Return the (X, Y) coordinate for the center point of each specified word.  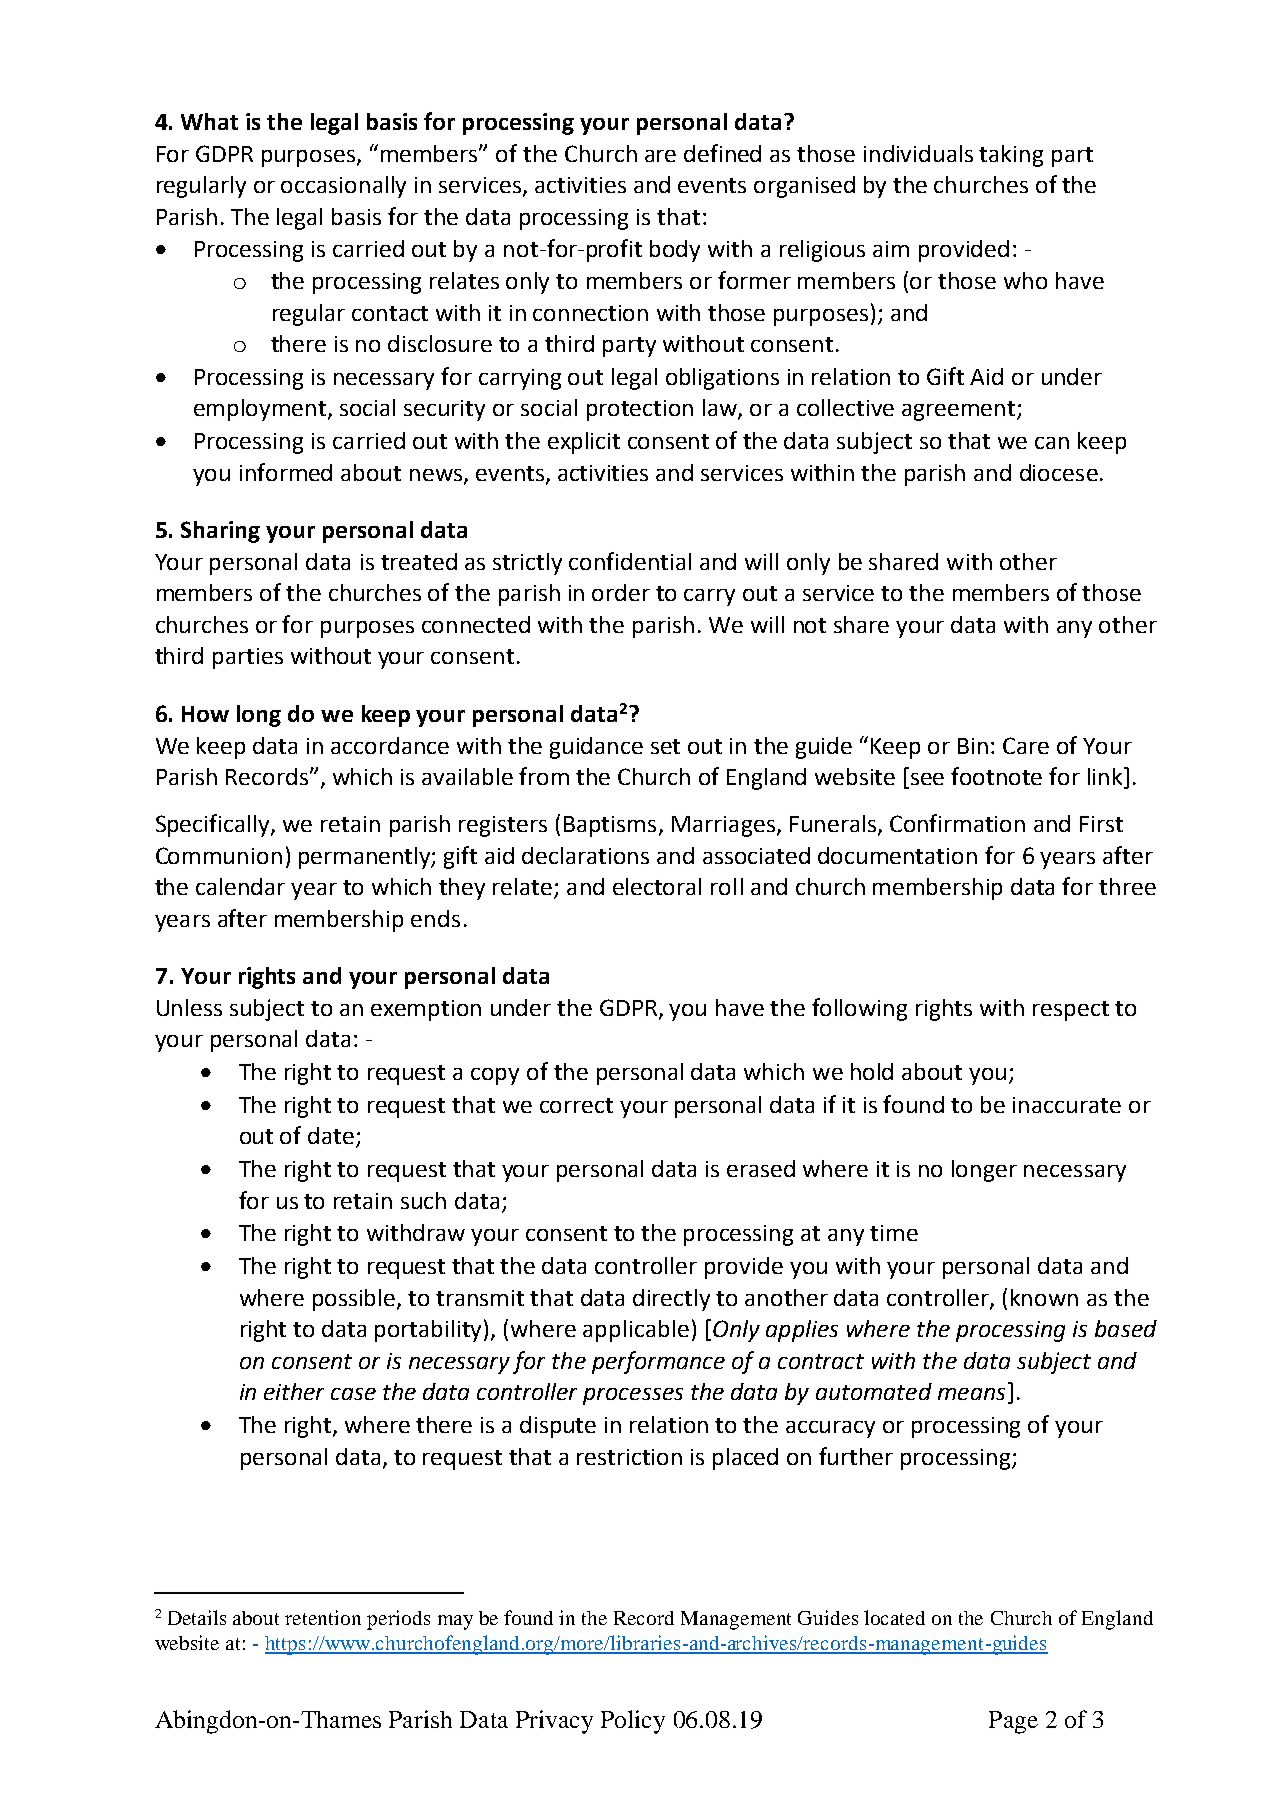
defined (722, 153)
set (665, 746)
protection (640, 410)
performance (658, 1362)
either (294, 1391)
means (971, 1394)
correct (576, 1105)
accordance (390, 745)
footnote (996, 776)
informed (286, 472)
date (331, 1135)
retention (323, 1617)
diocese (1059, 472)
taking (1011, 156)
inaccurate (1067, 1105)
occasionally (343, 187)
